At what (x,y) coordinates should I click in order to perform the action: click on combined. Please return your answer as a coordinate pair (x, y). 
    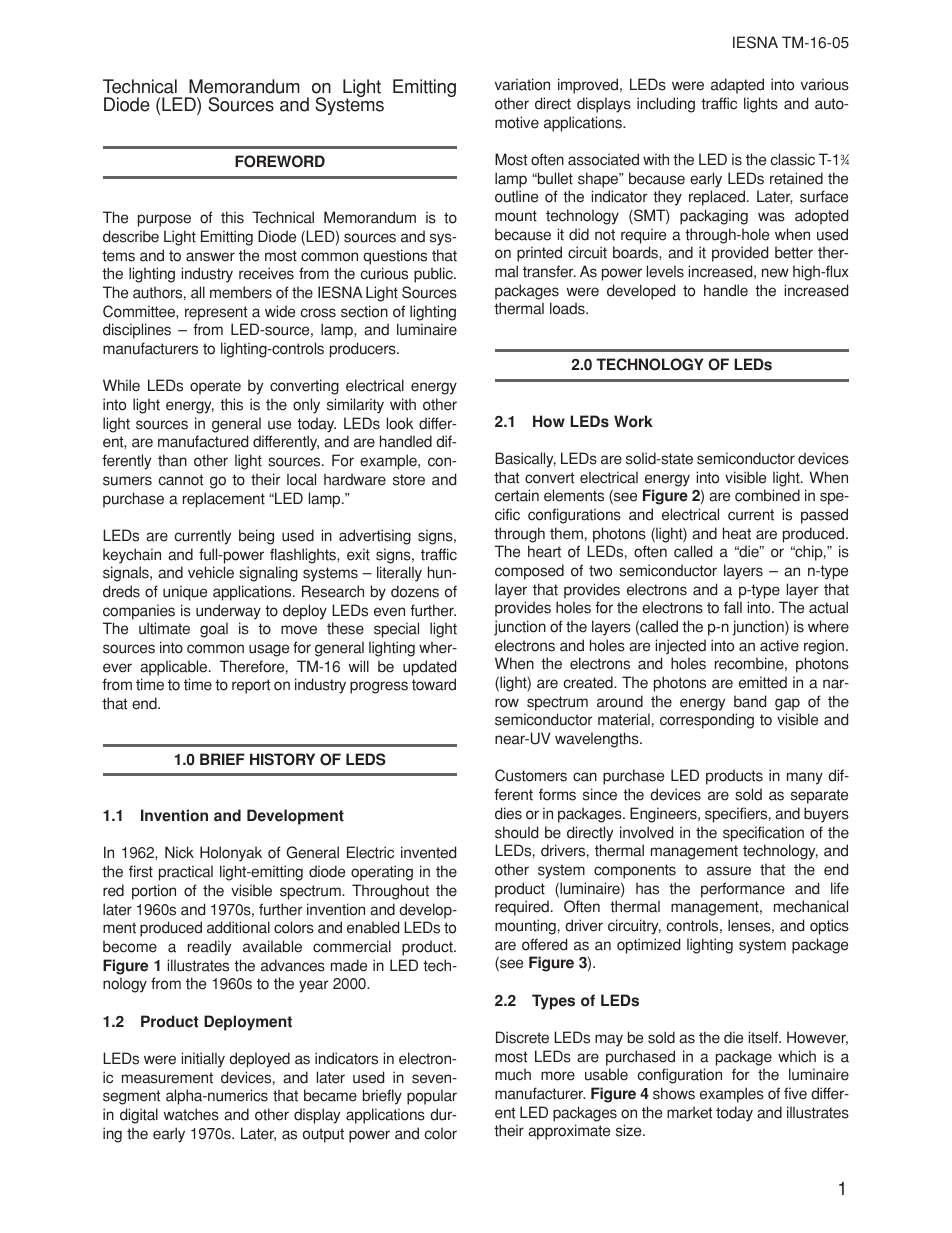
    Looking at the image, I should click on (767, 495).
